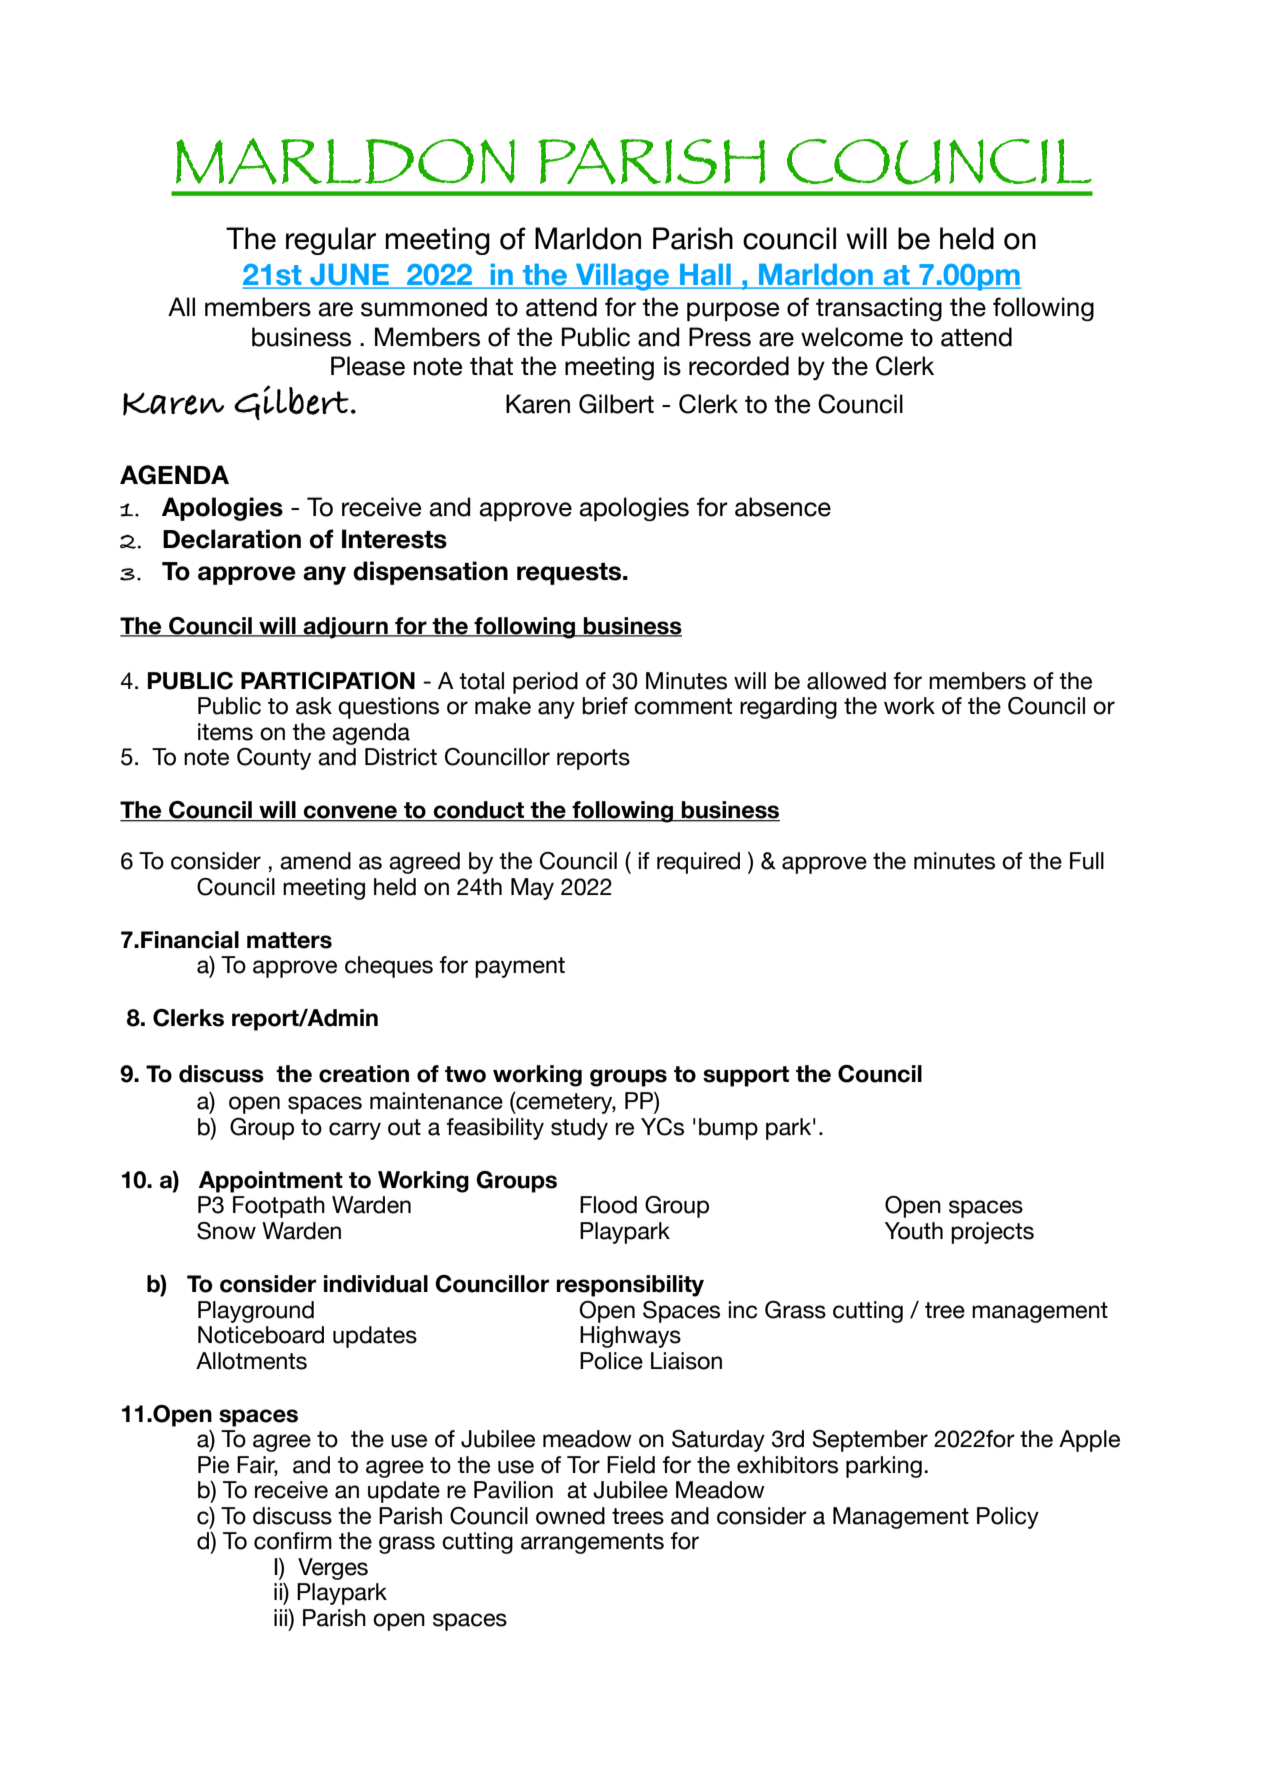 The height and width of the image is (1788, 1264). Describe the element at coordinates (1087, 861) in the image. I see `Full` at that location.
